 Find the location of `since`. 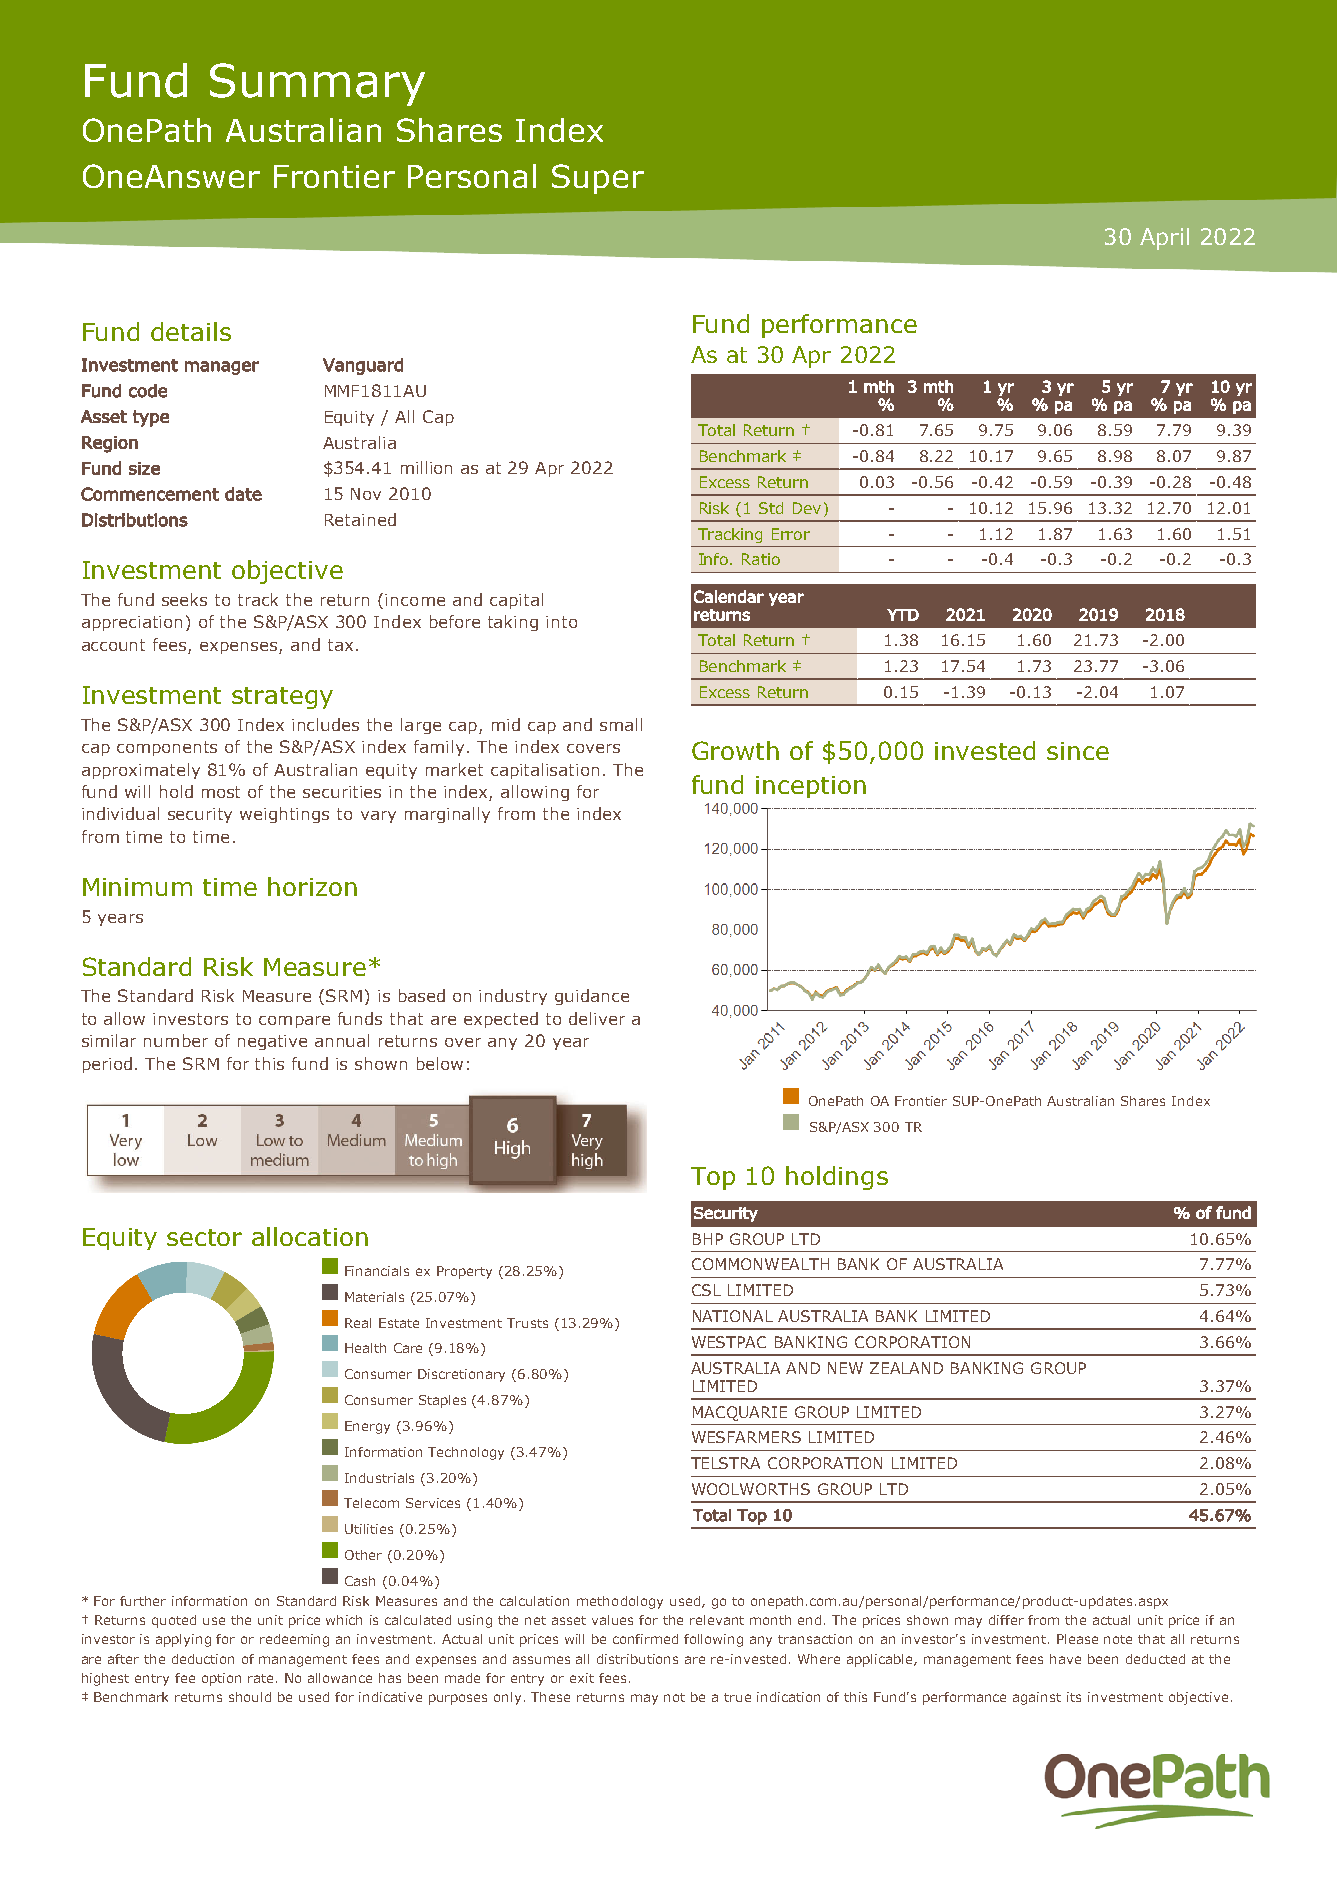

since is located at coordinates (1078, 751).
